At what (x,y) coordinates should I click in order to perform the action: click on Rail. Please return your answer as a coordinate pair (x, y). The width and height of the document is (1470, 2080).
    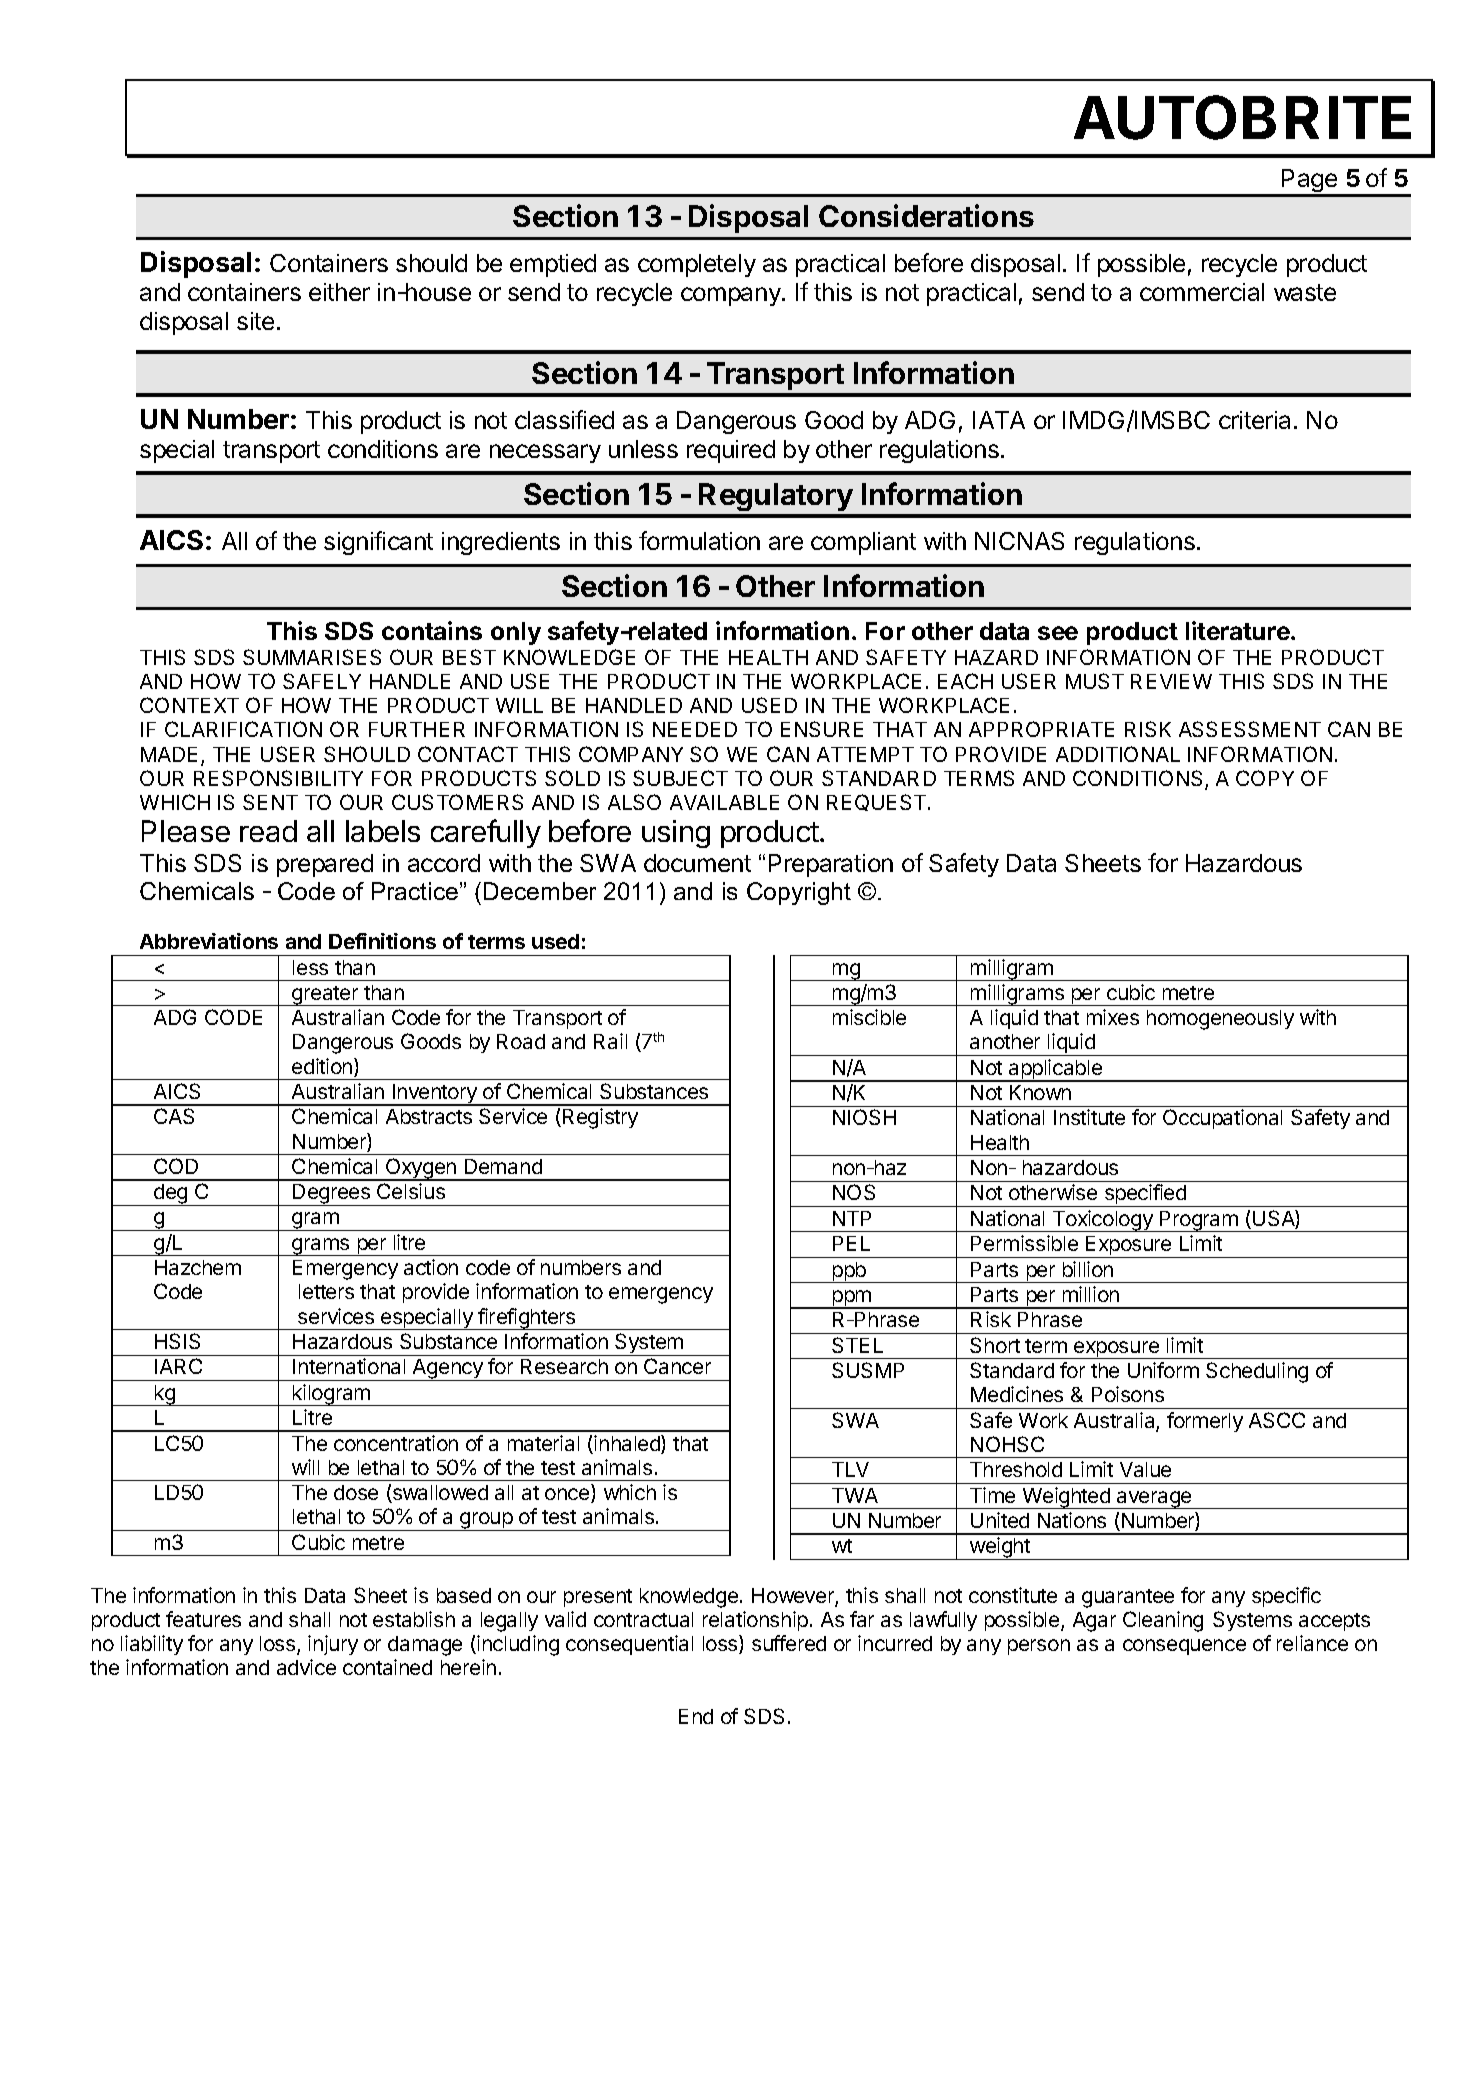
    Looking at the image, I should click on (610, 1041).
